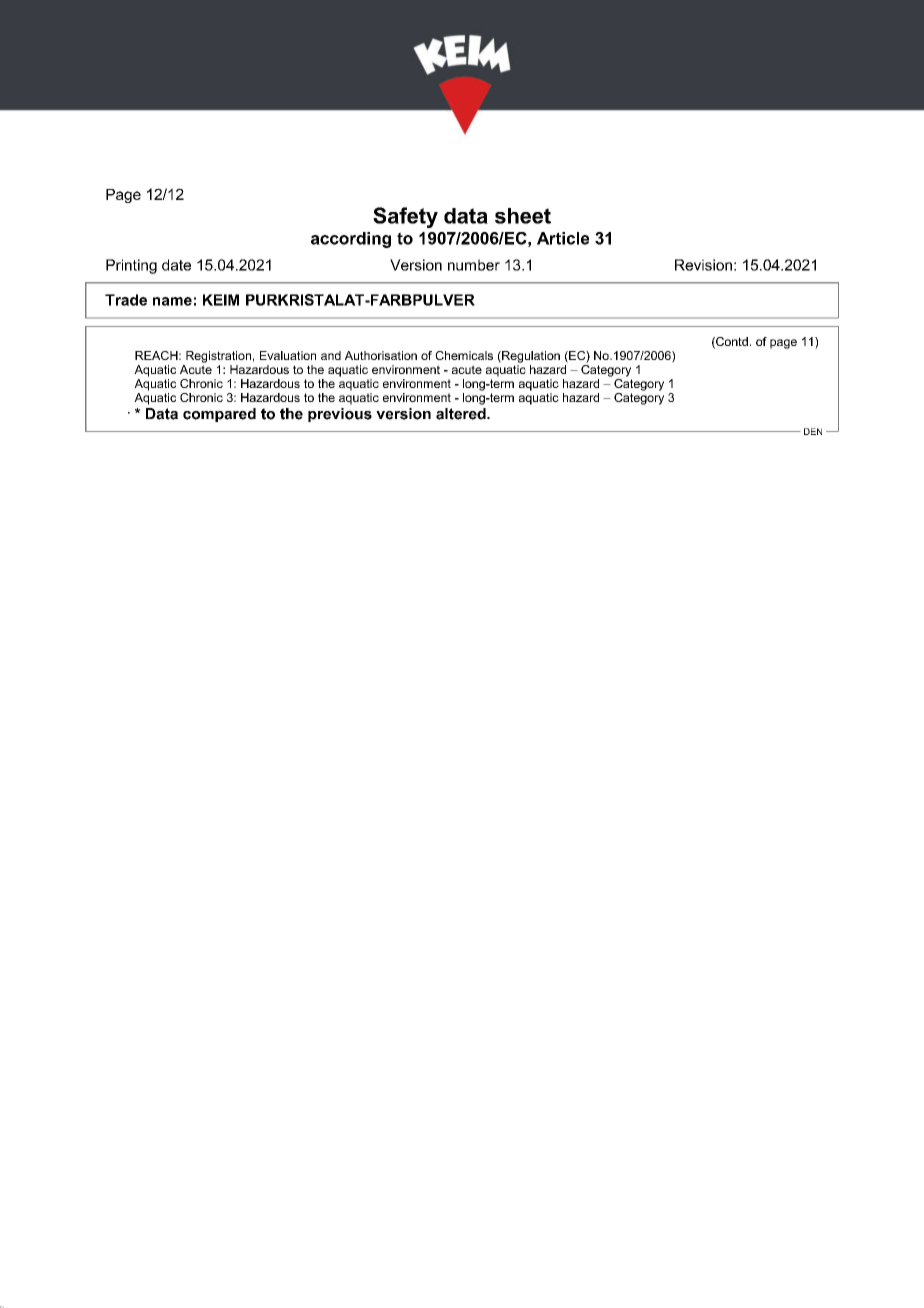  What do you see at coordinates (351, 240) in the screenshot?
I see `according` at bounding box center [351, 240].
